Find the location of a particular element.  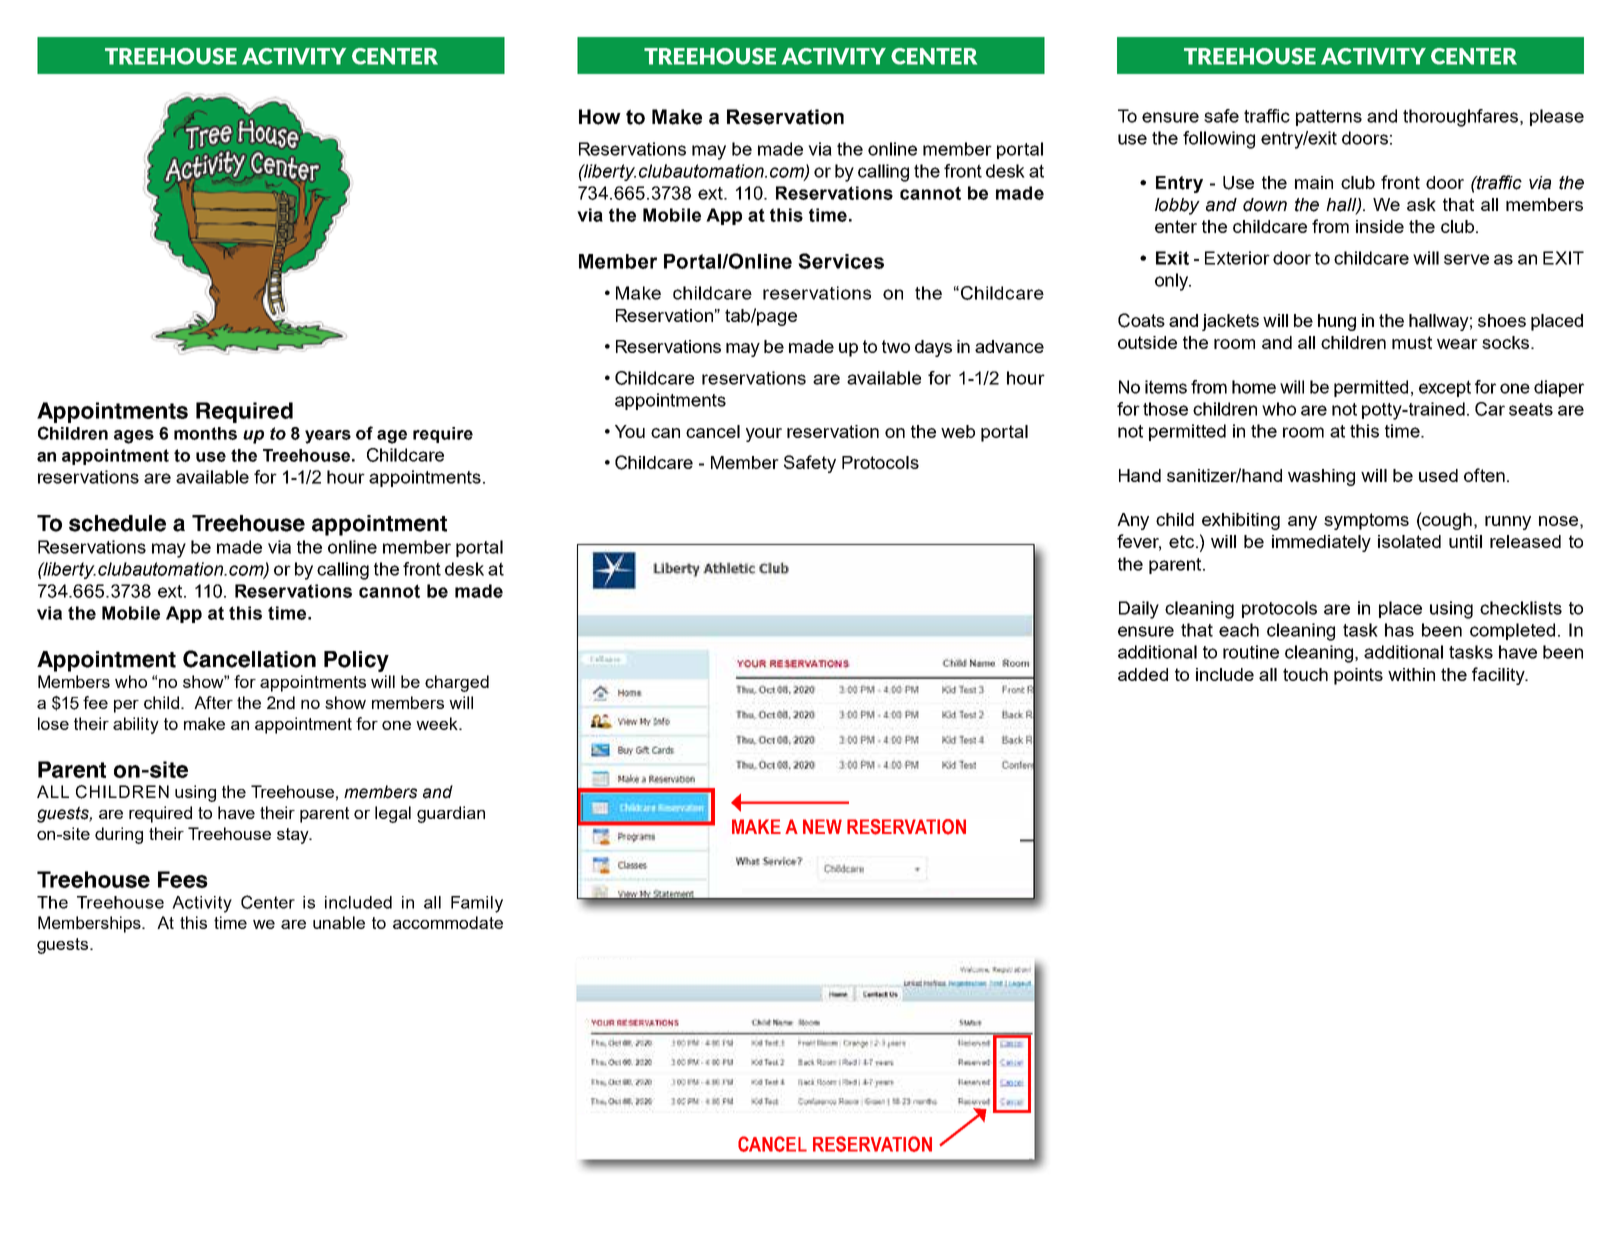

schedule is located at coordinates (117, 523).
